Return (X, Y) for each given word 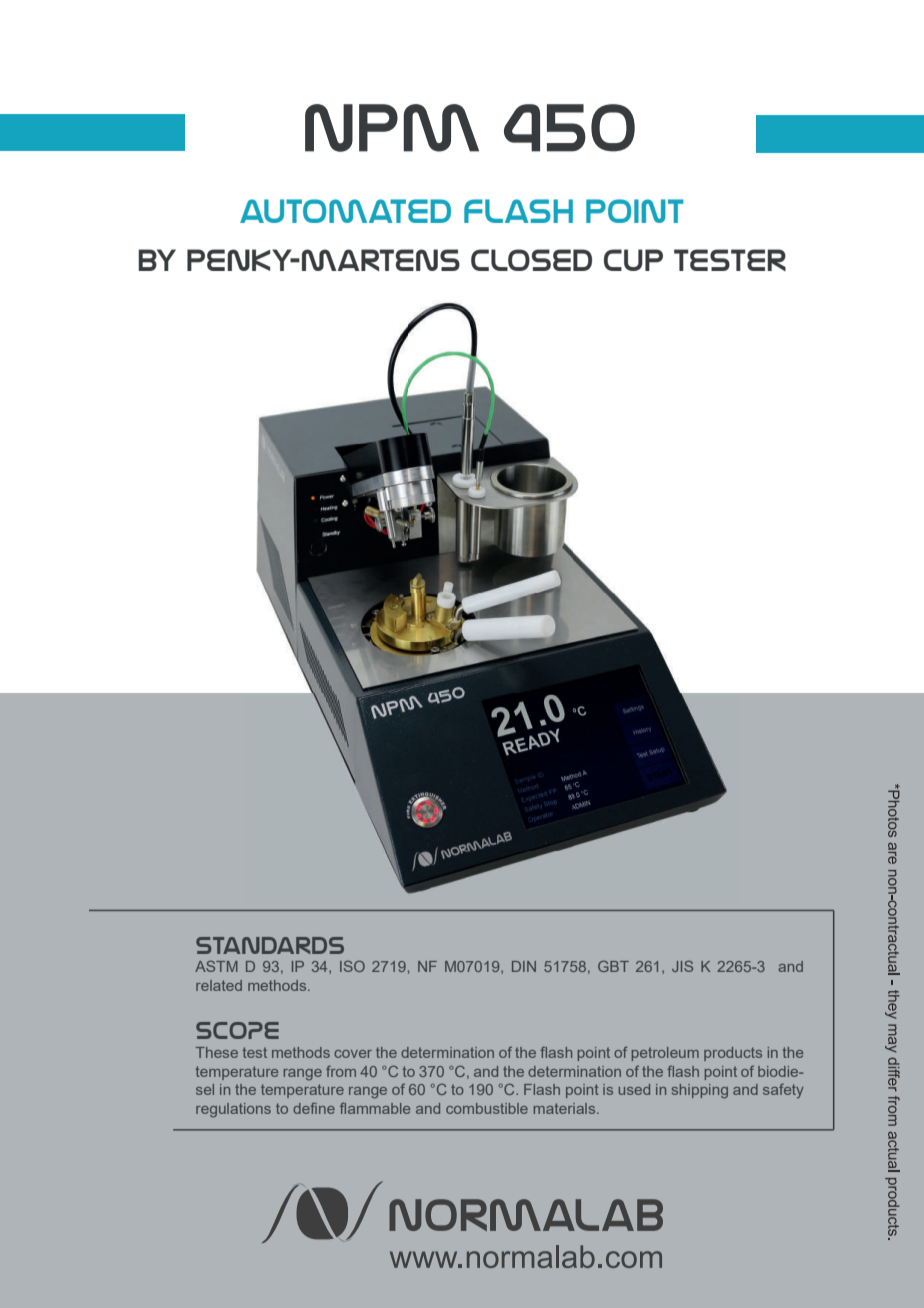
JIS (682, 966)
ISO (352, 966)
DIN (524, 966)
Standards (270, 945)
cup (633, 260)
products (733, 1054)
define (314, 1108)
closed (531, 260)
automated (345, 211)
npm (392, 128)
